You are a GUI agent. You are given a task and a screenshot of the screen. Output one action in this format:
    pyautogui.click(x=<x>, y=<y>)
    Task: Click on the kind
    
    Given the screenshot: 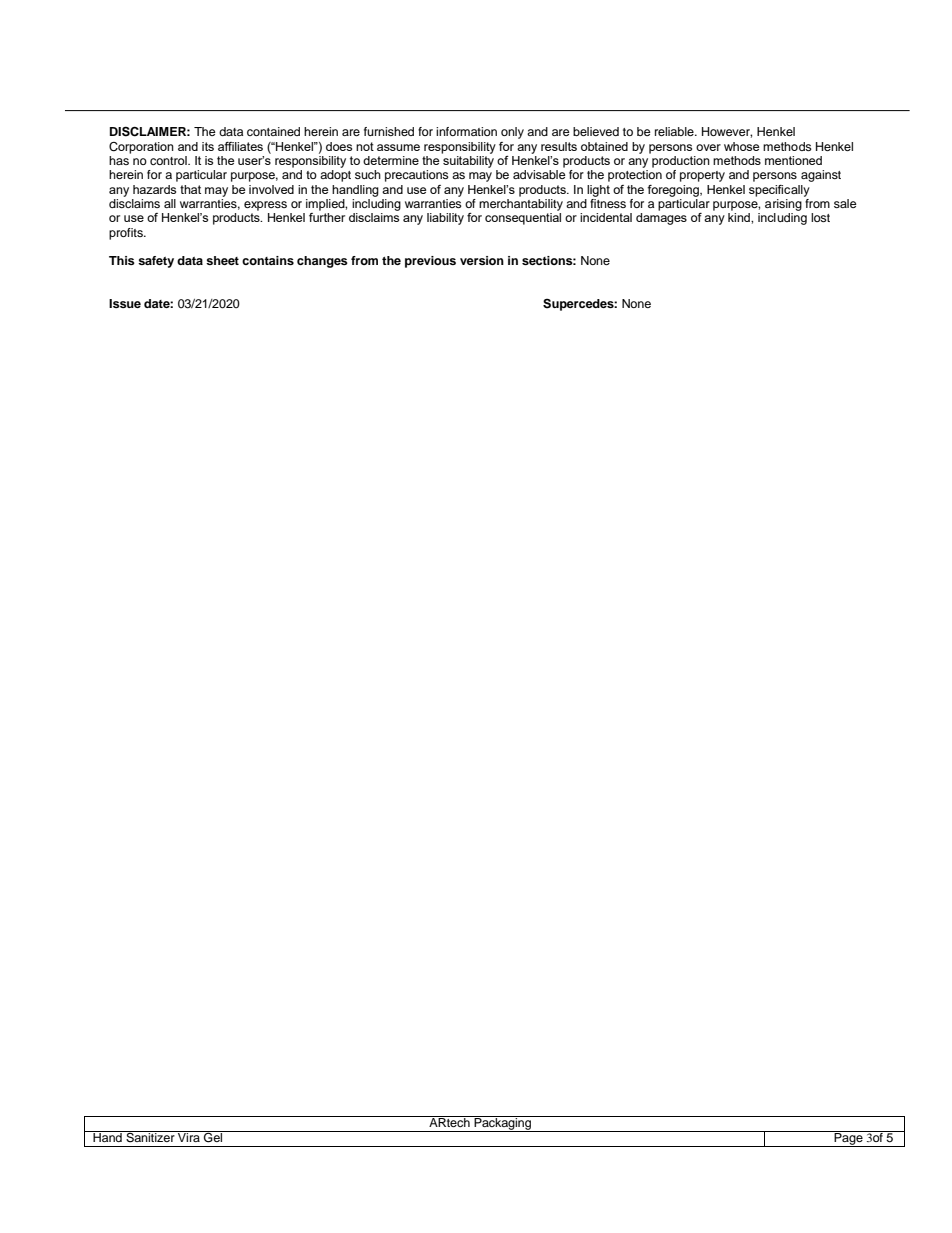 What is the action you would take?
    pyautogui.click(x=740, y=217)
